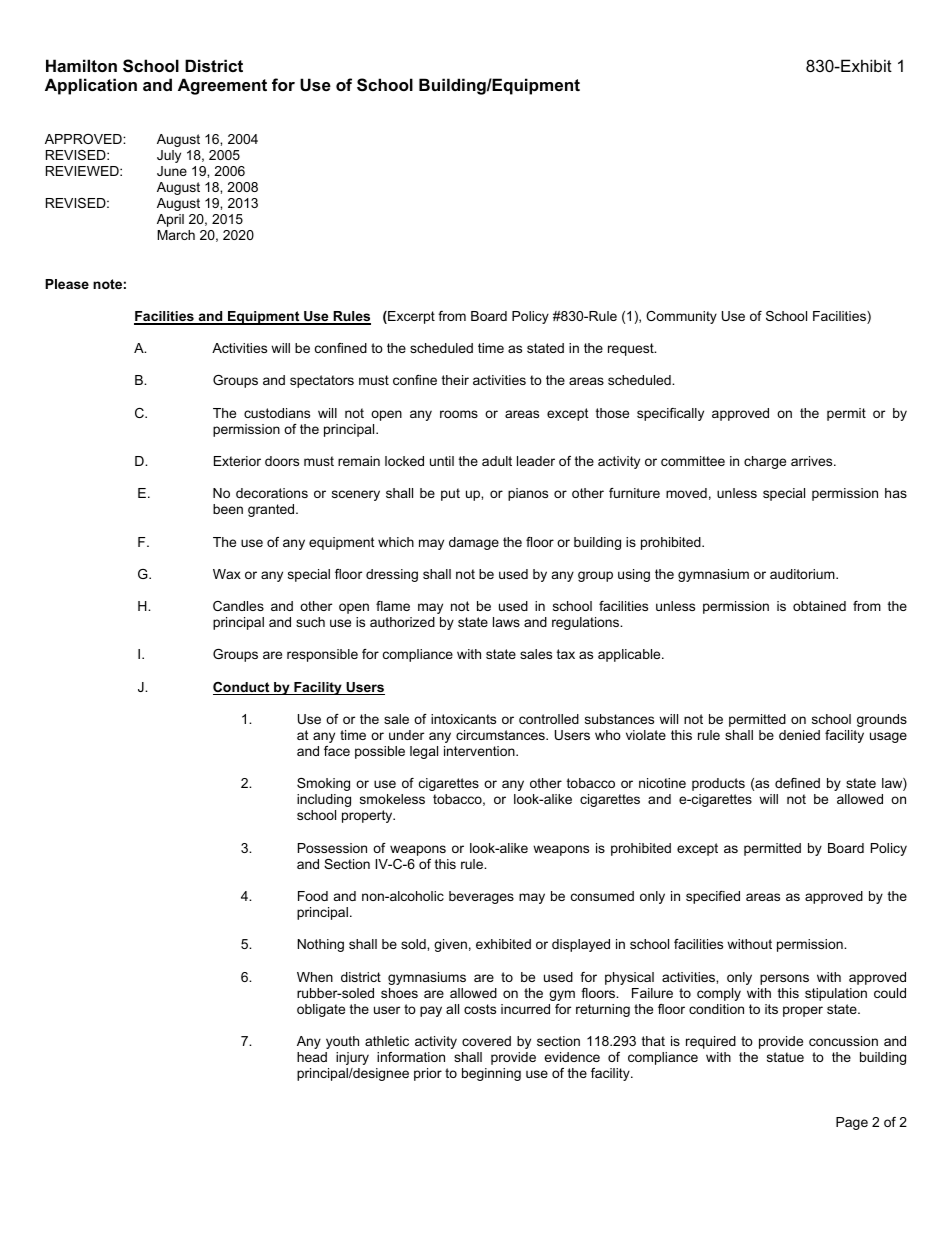  Describe the element at coordinates (491, 1074) in the screenshot. I see `beginning` at that location.
